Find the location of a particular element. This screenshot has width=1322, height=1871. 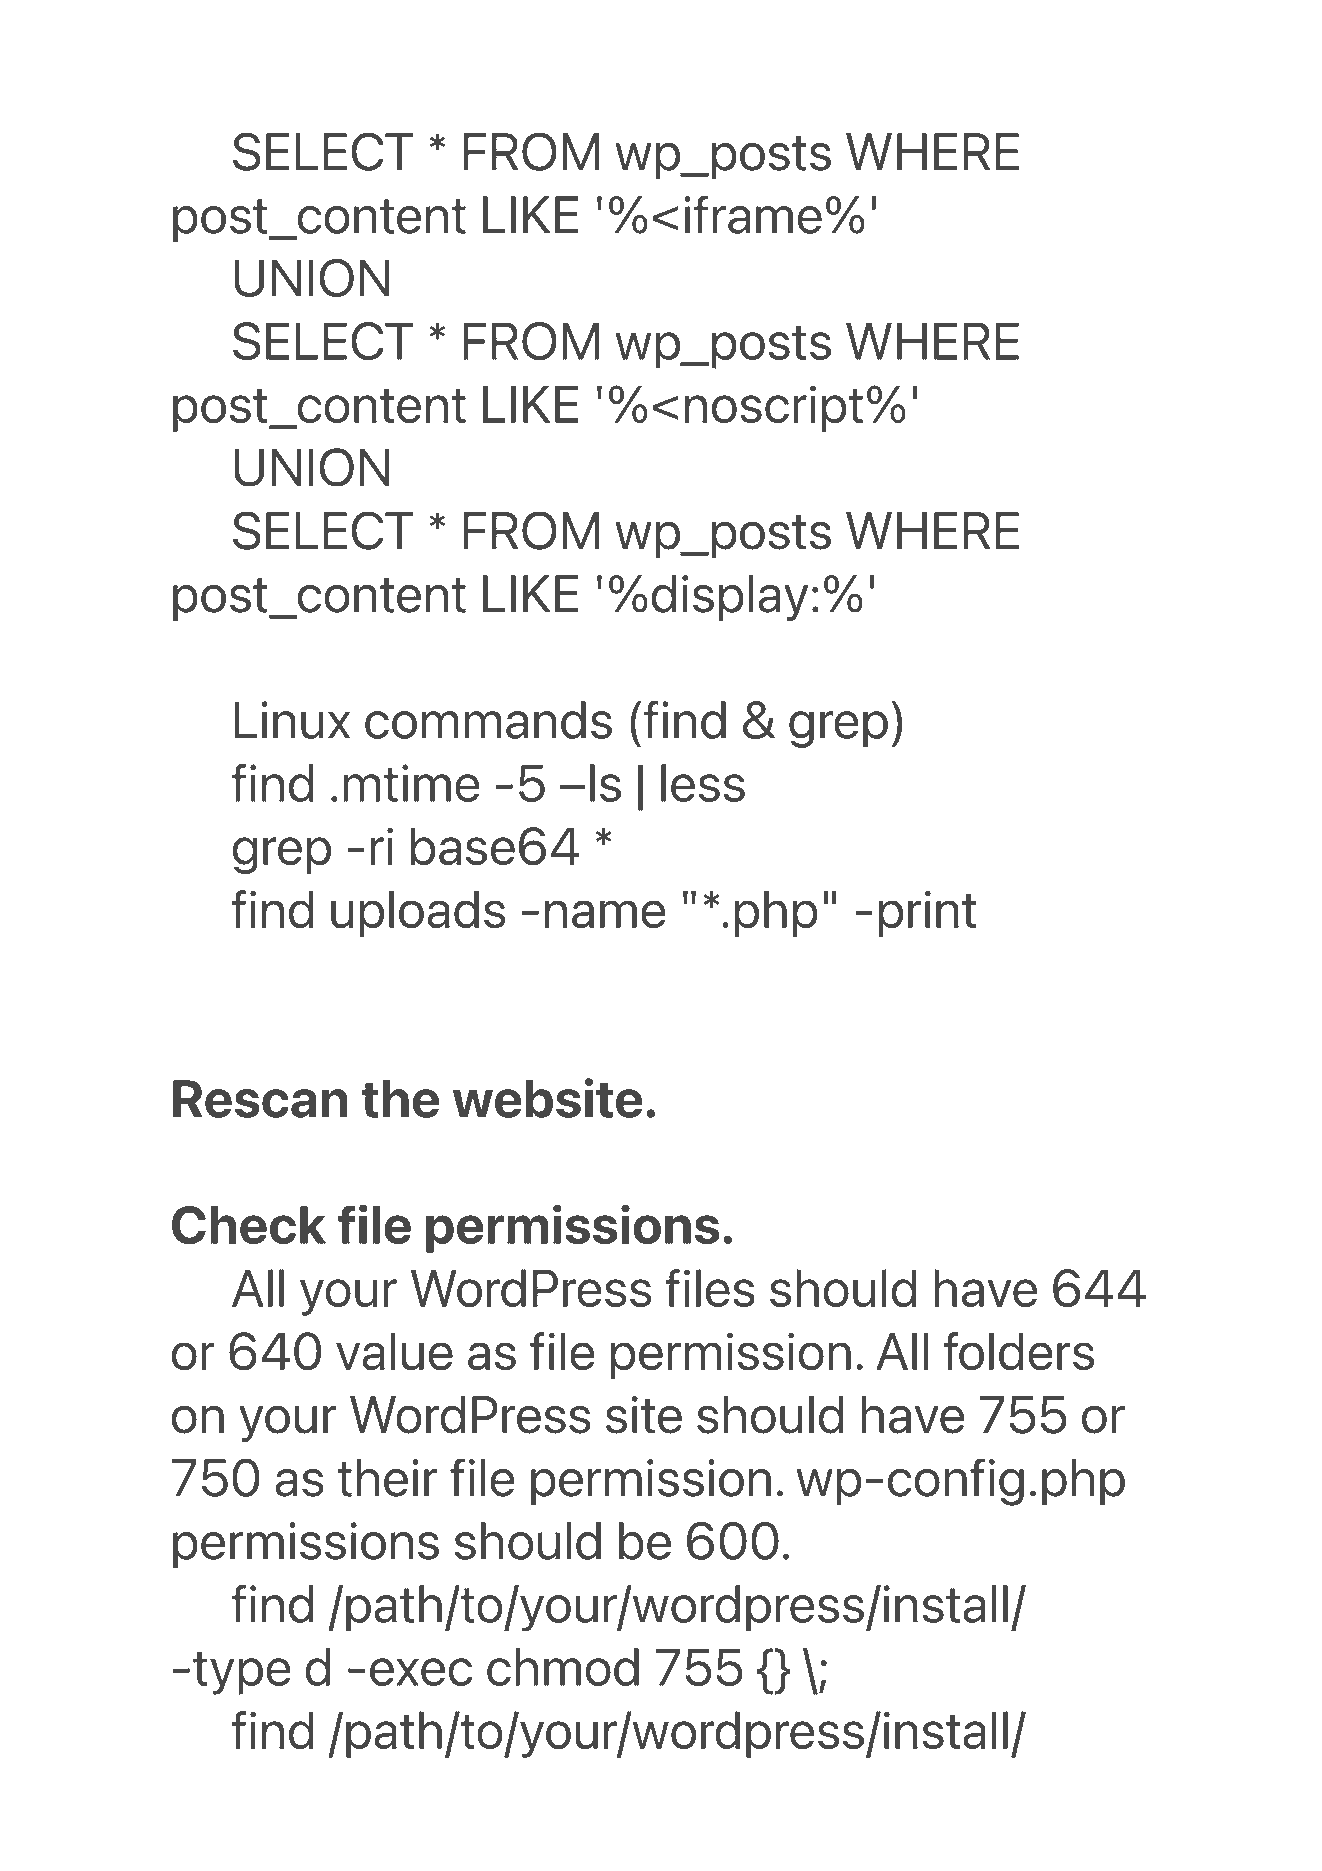

chmod is located at coordinates (563, 1667).
